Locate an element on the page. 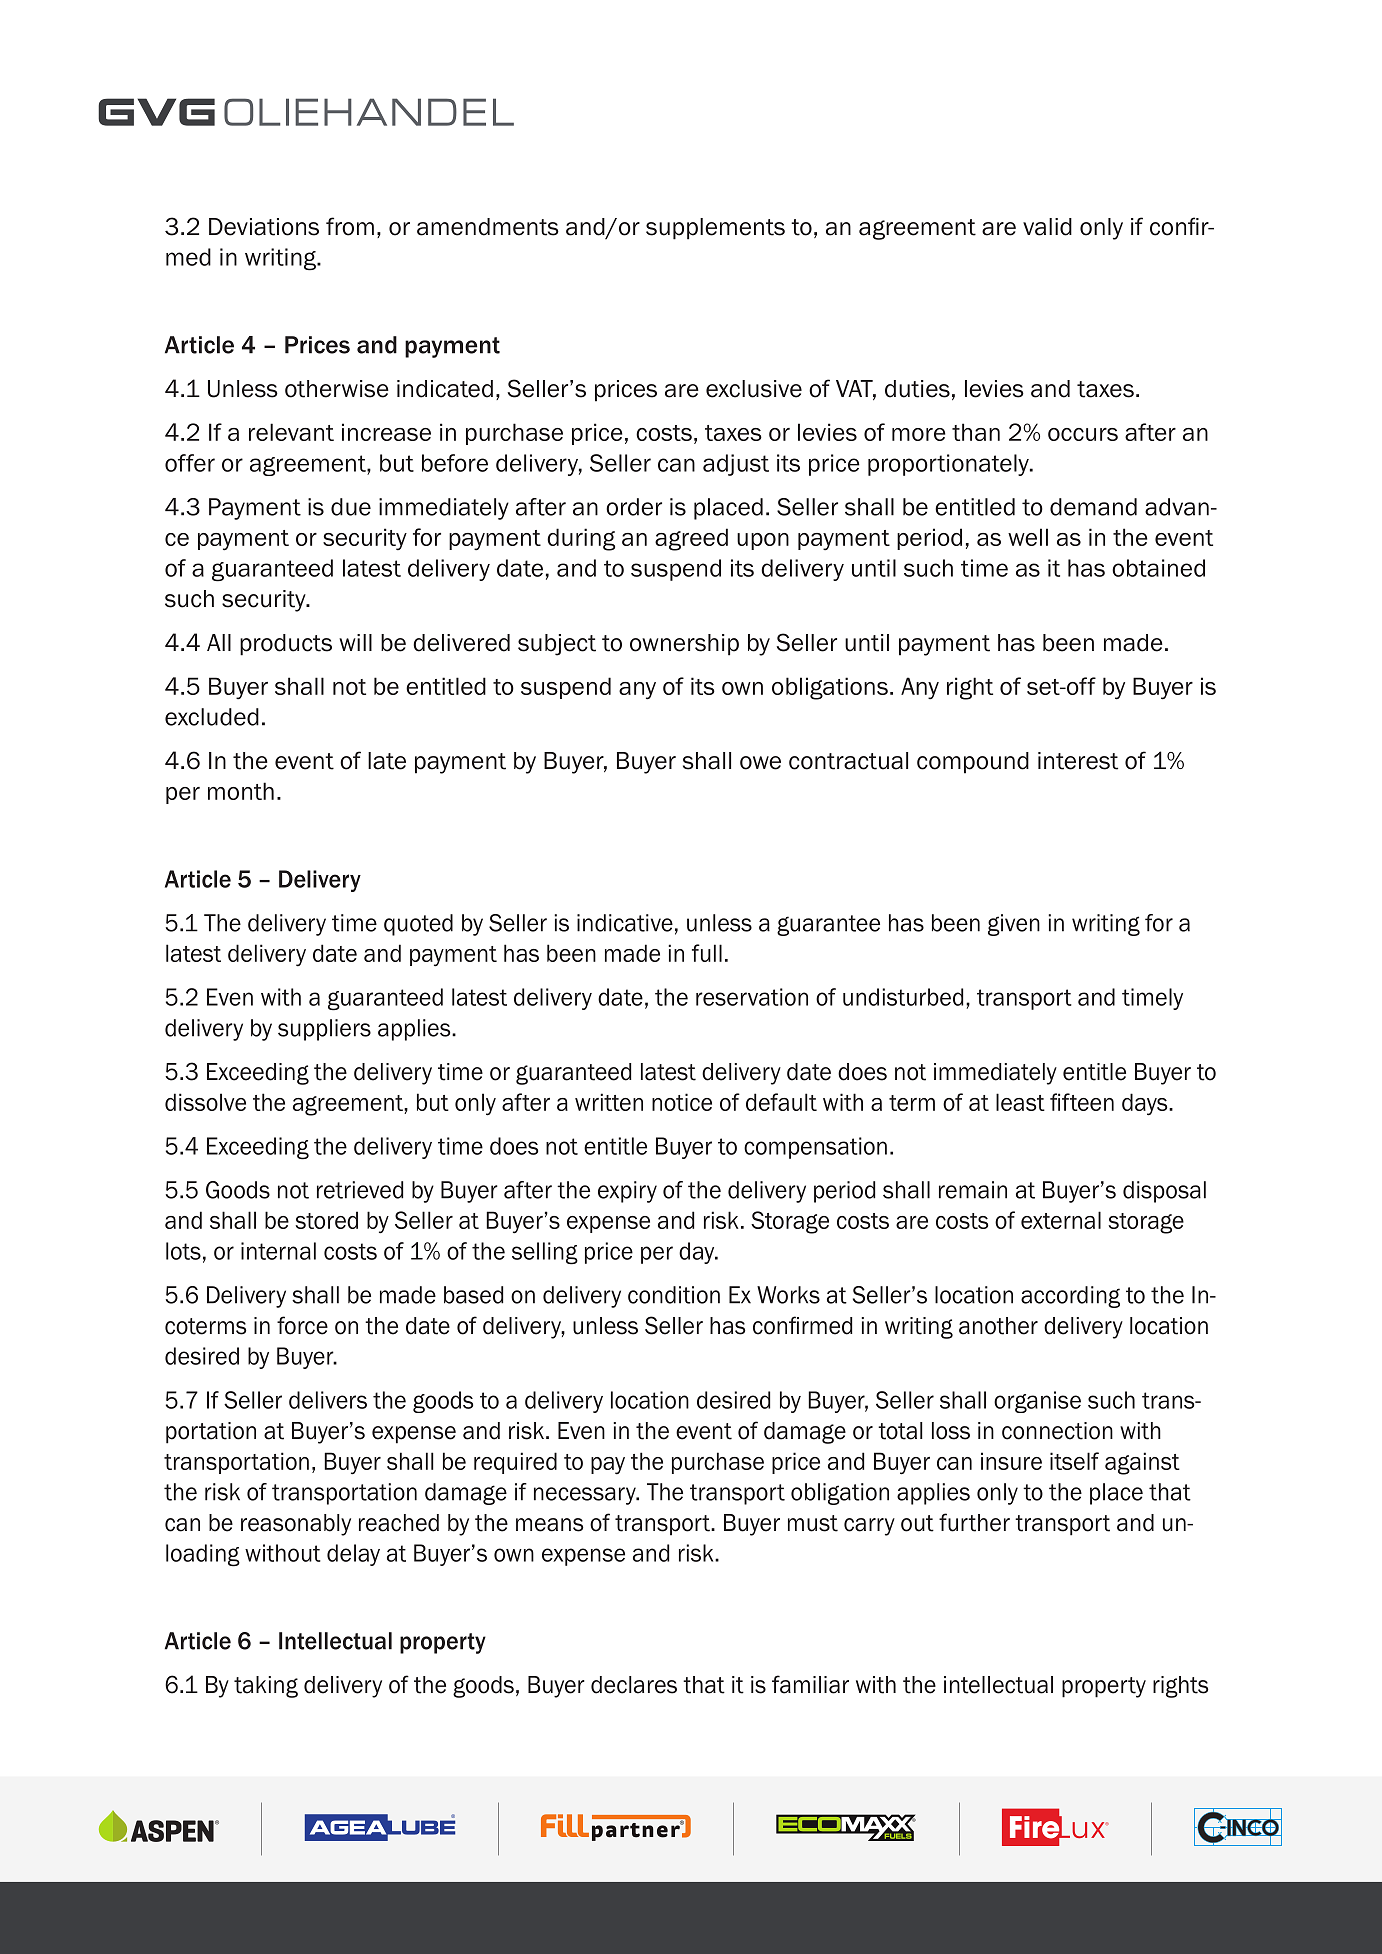  stored is located at coordinates (326, 1220).
